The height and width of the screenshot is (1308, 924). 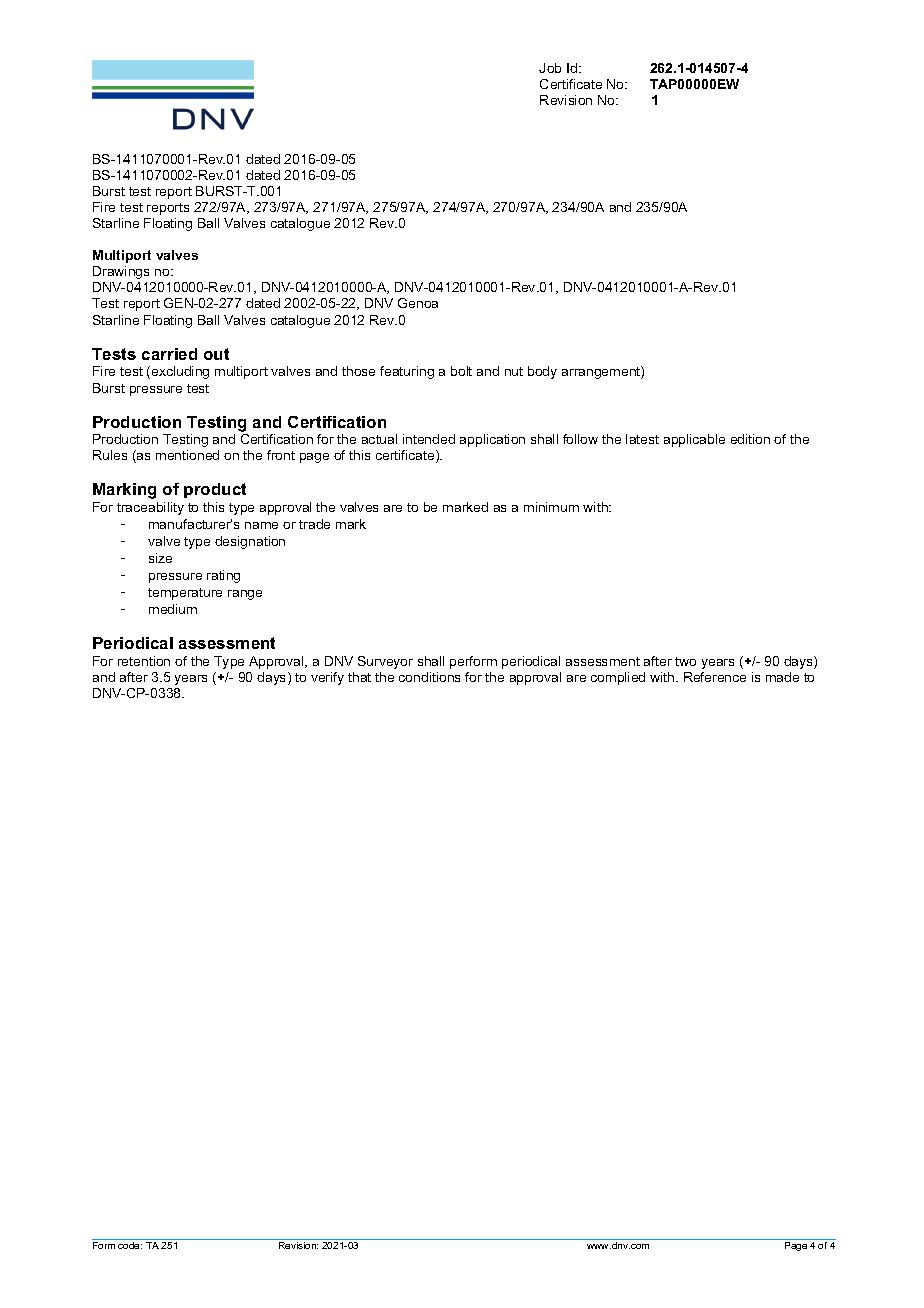 What do you see at coordinates (685, 661) in the screenshot?
I see `two` at bounding box center [685, 661].
